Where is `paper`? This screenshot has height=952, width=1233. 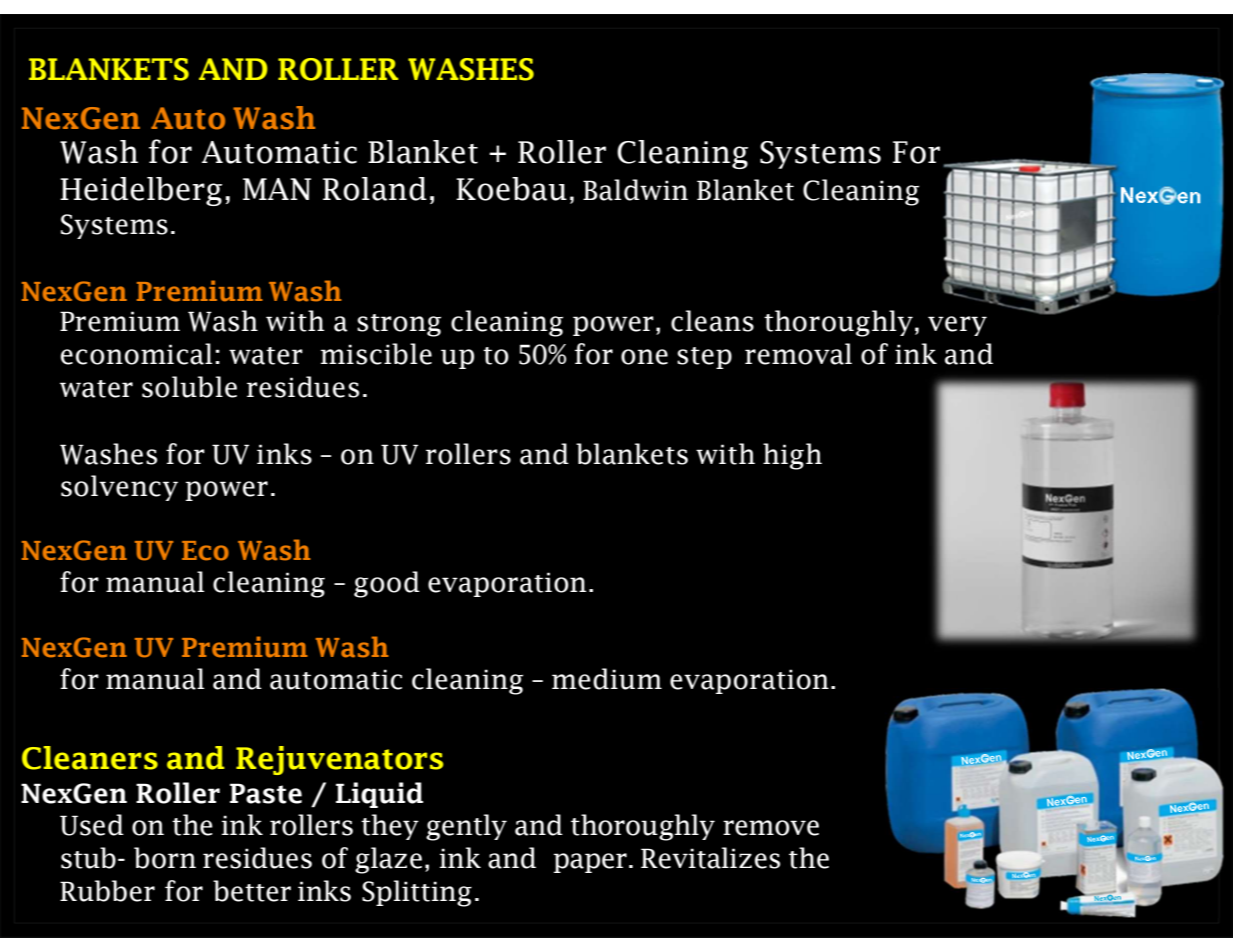 paper is located at coordinates (590, 863).
